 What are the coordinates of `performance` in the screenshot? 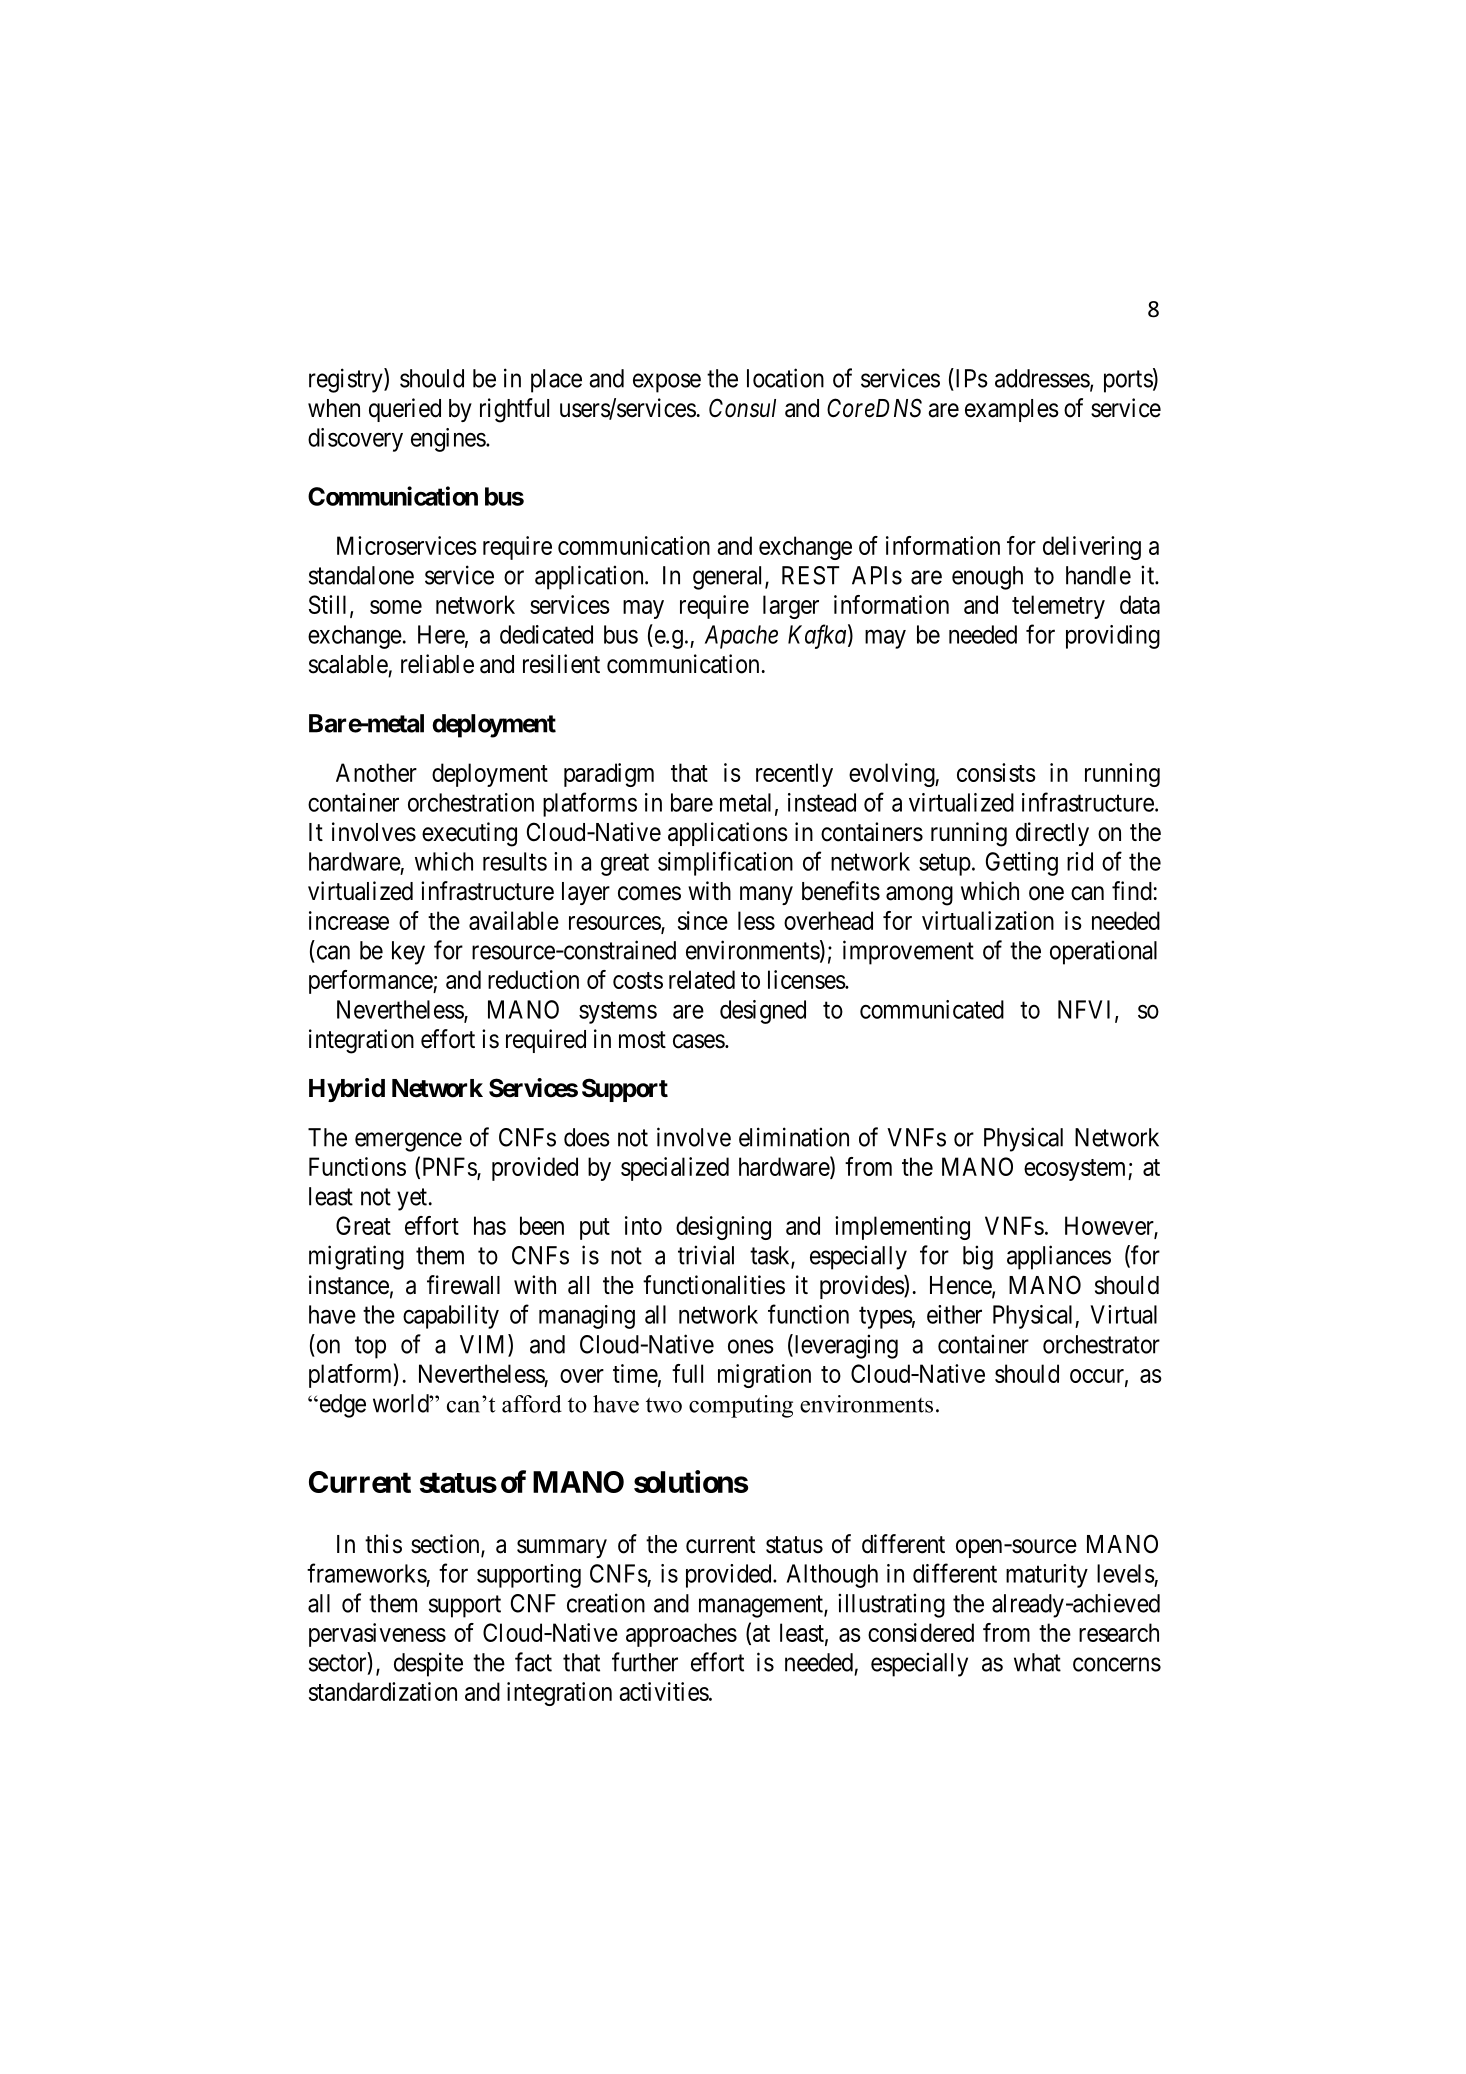 It's located at (371, 982).
